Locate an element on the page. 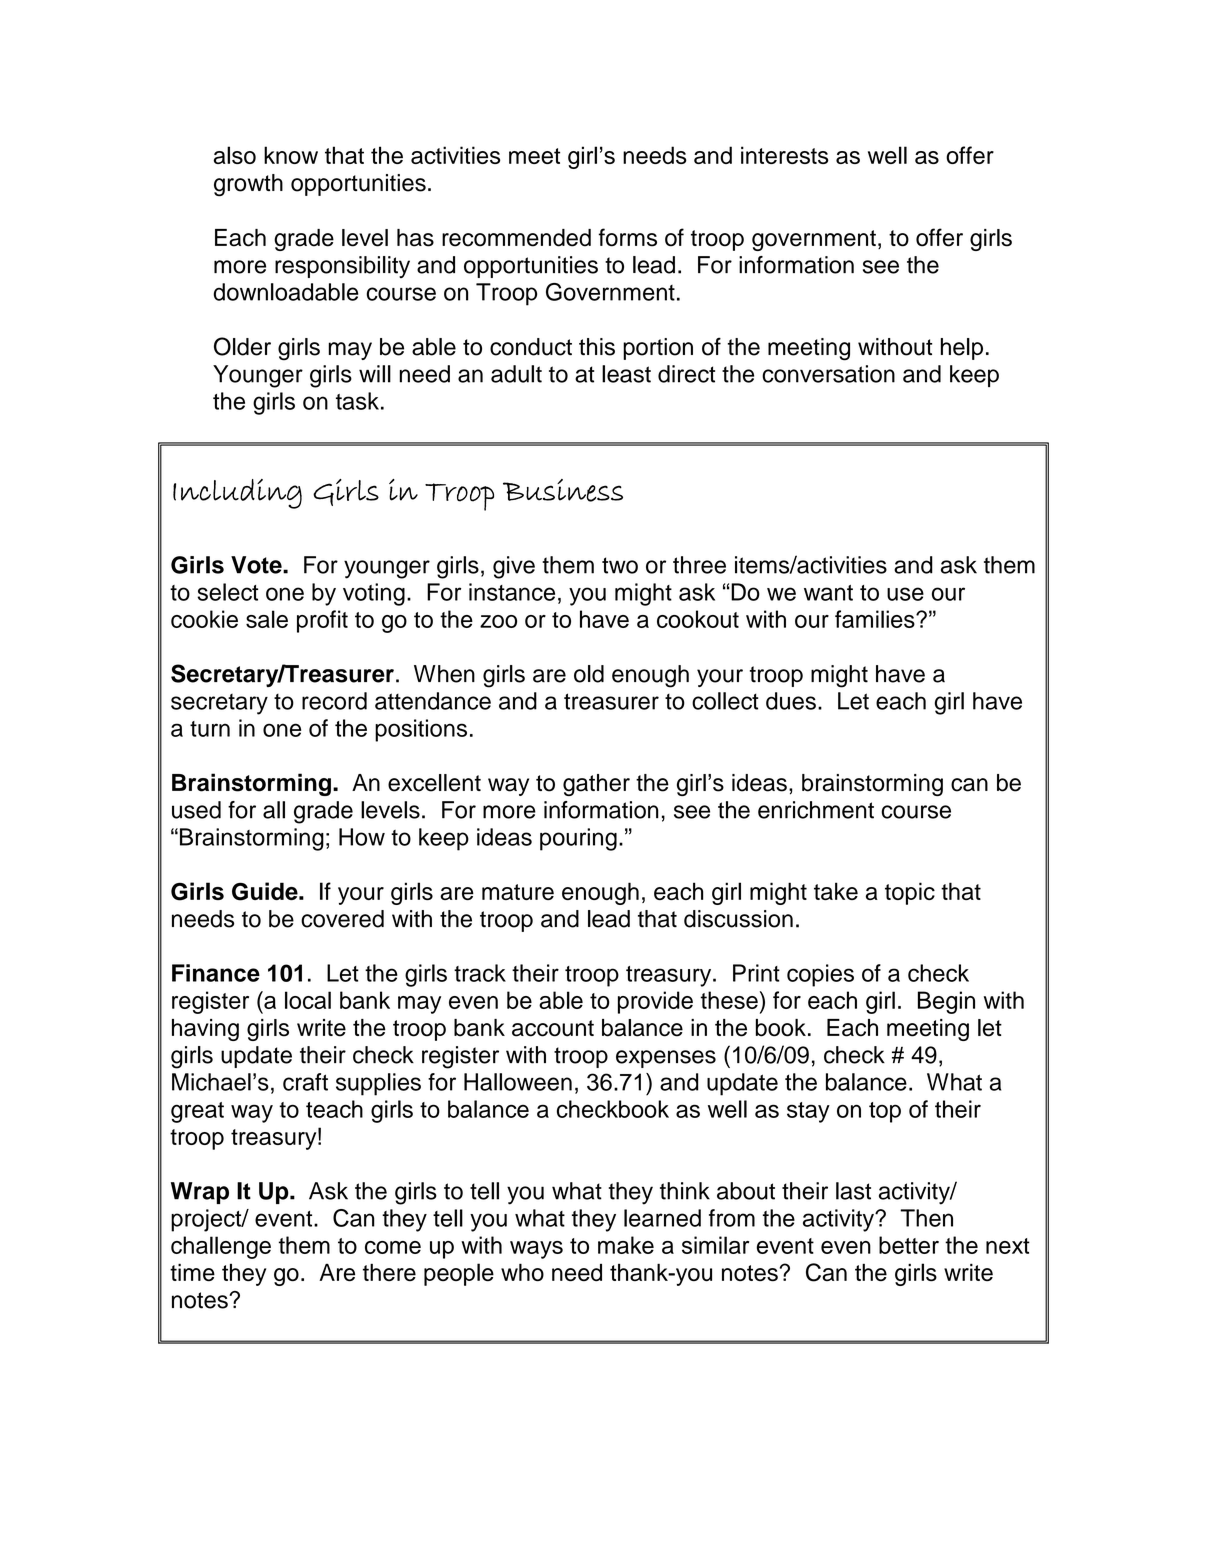 The image size is (1207, 1562). challenge is located at coordinates (221, 1247).
